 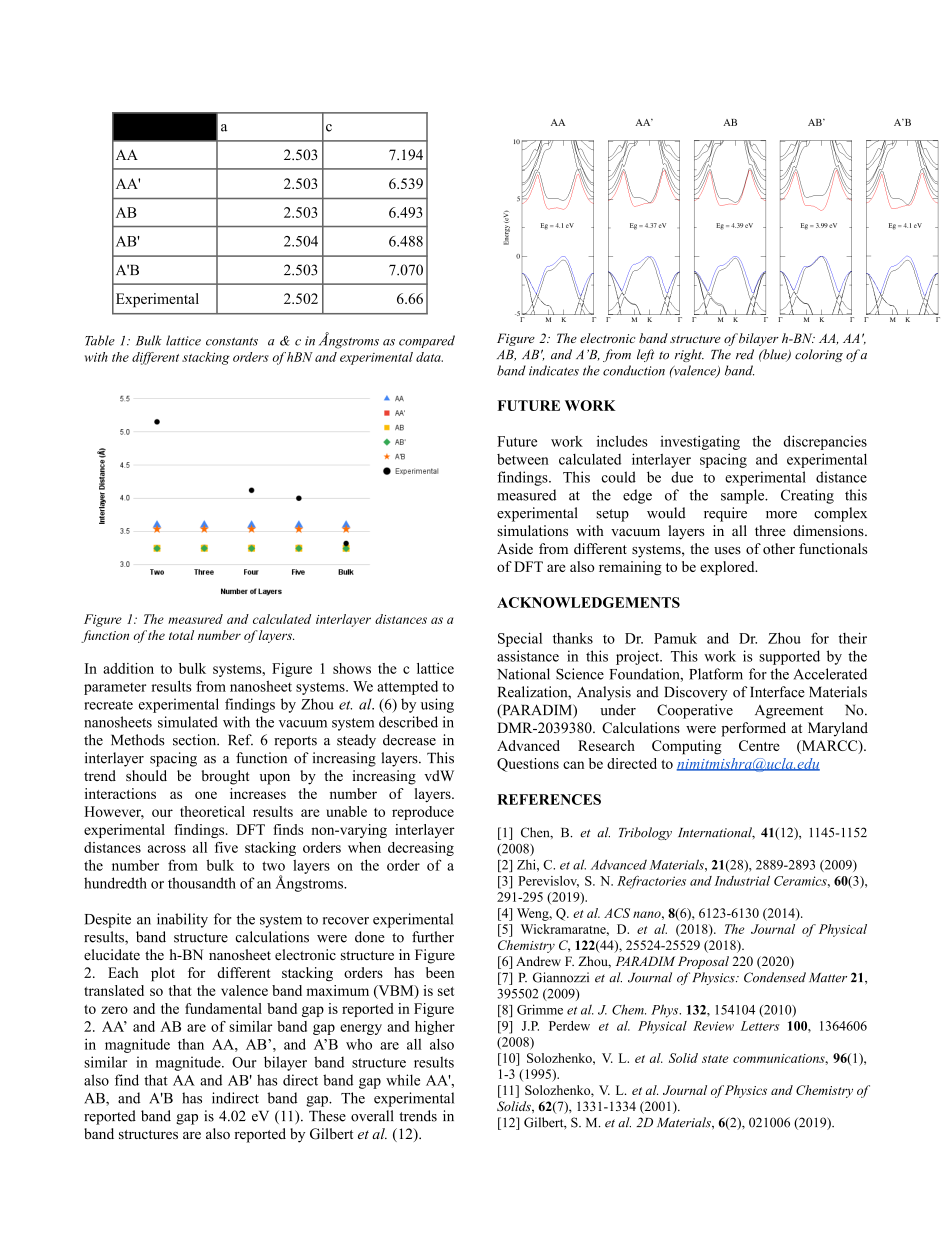 I want to click on state, so click(x=715, y=1059).
